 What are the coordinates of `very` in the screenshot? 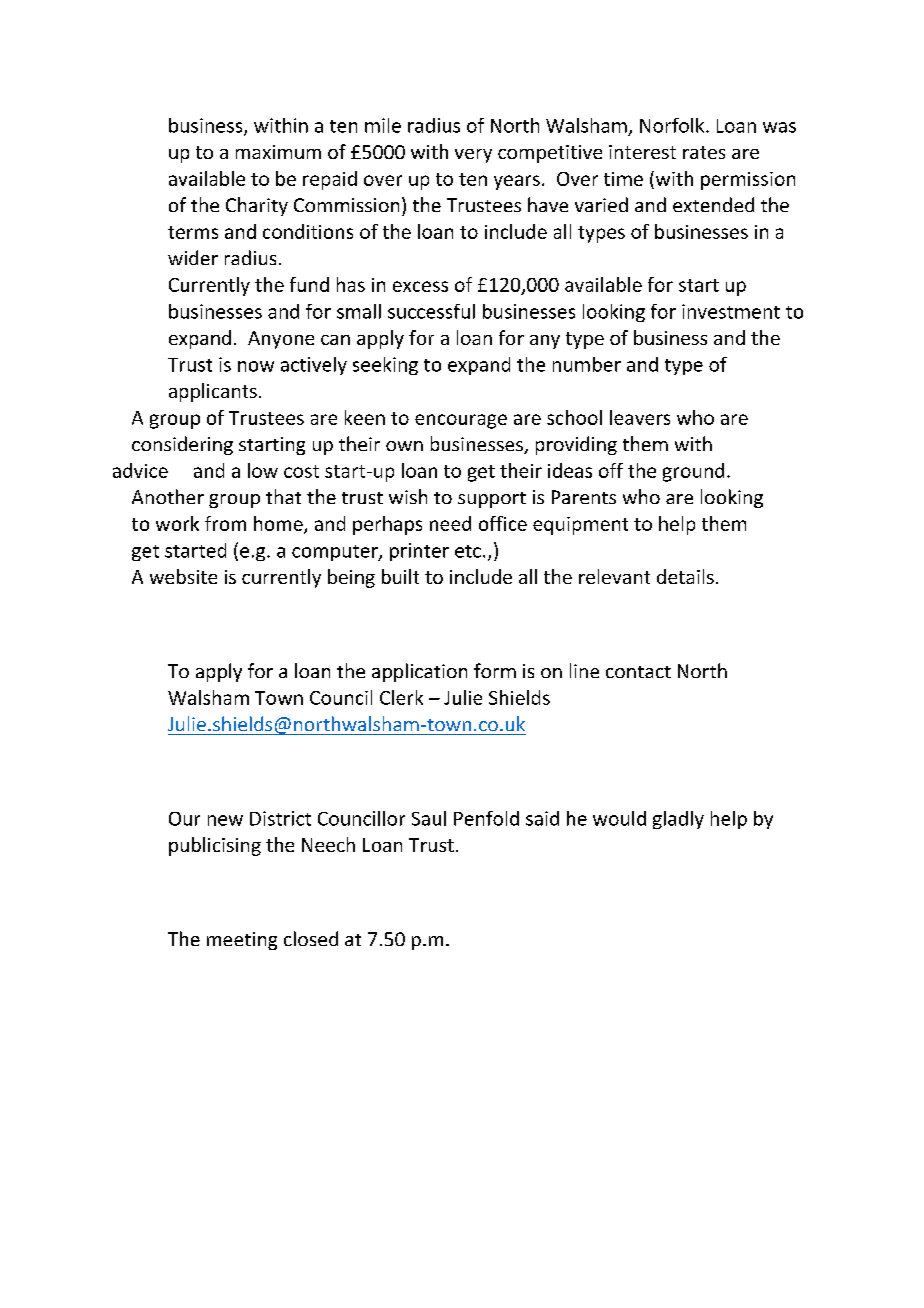 It's located at (473, 156).
